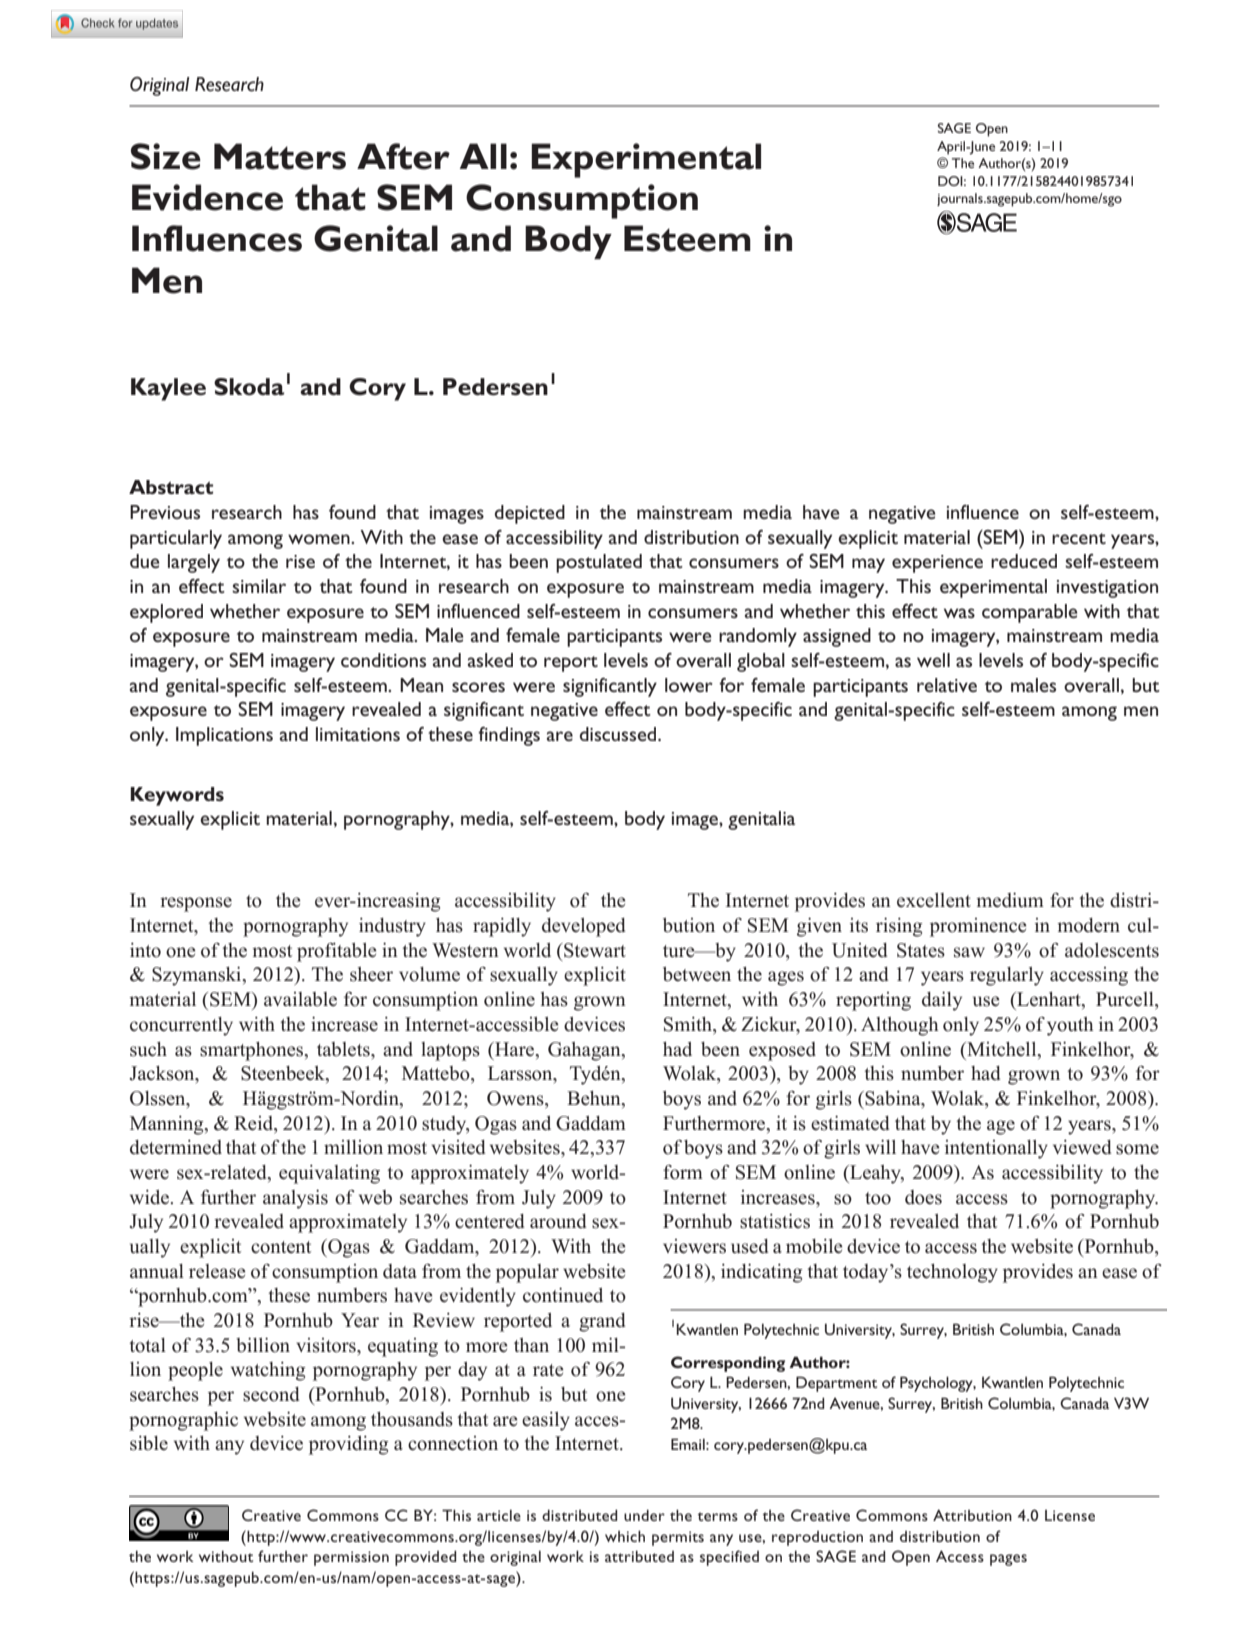 The image size is (1258, 1629). What do you see at coordinates (207, 197) in the screenshot?
I see `Evidence` at bounding box center [207, 197].
